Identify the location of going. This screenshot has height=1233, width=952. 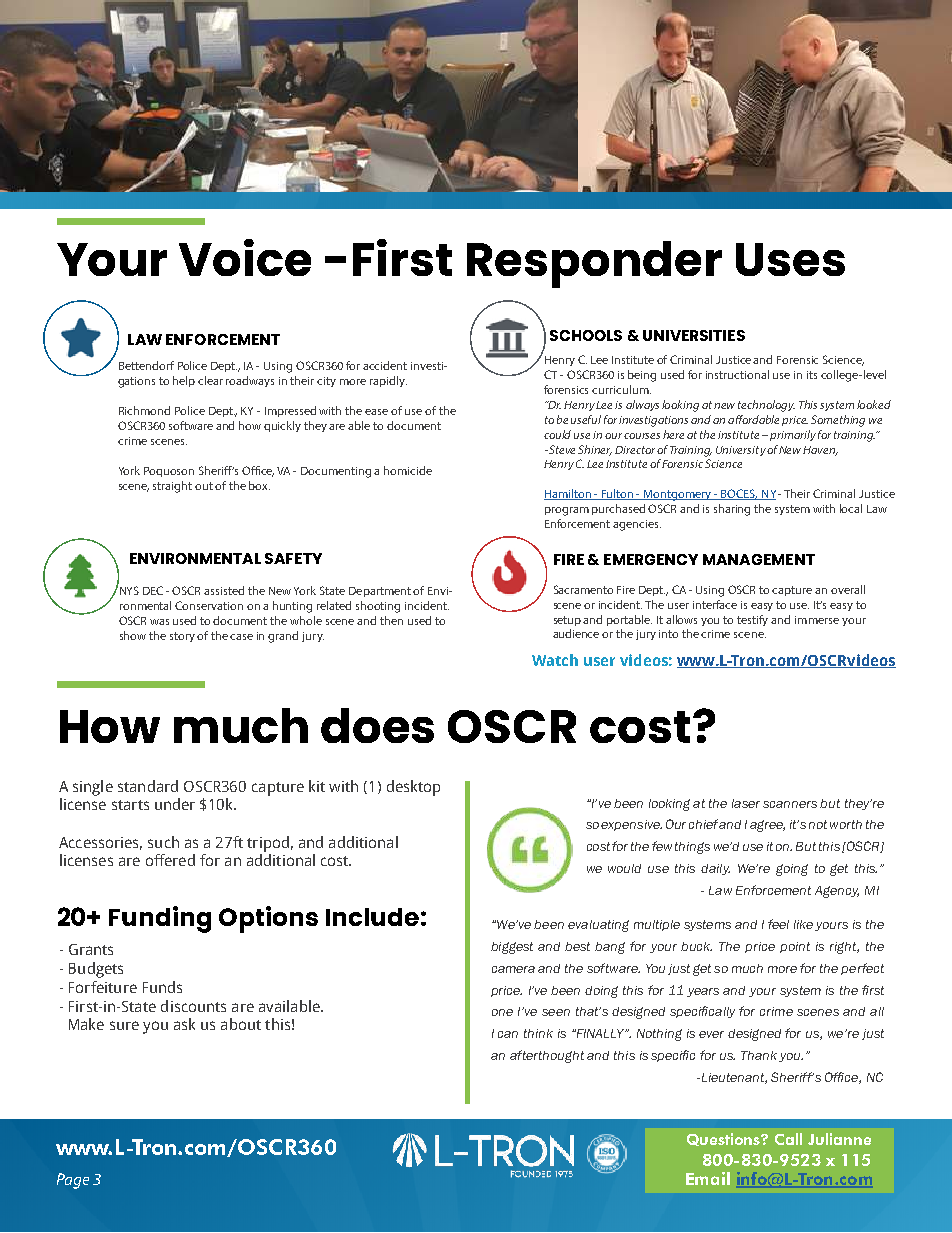
(792, 870).
